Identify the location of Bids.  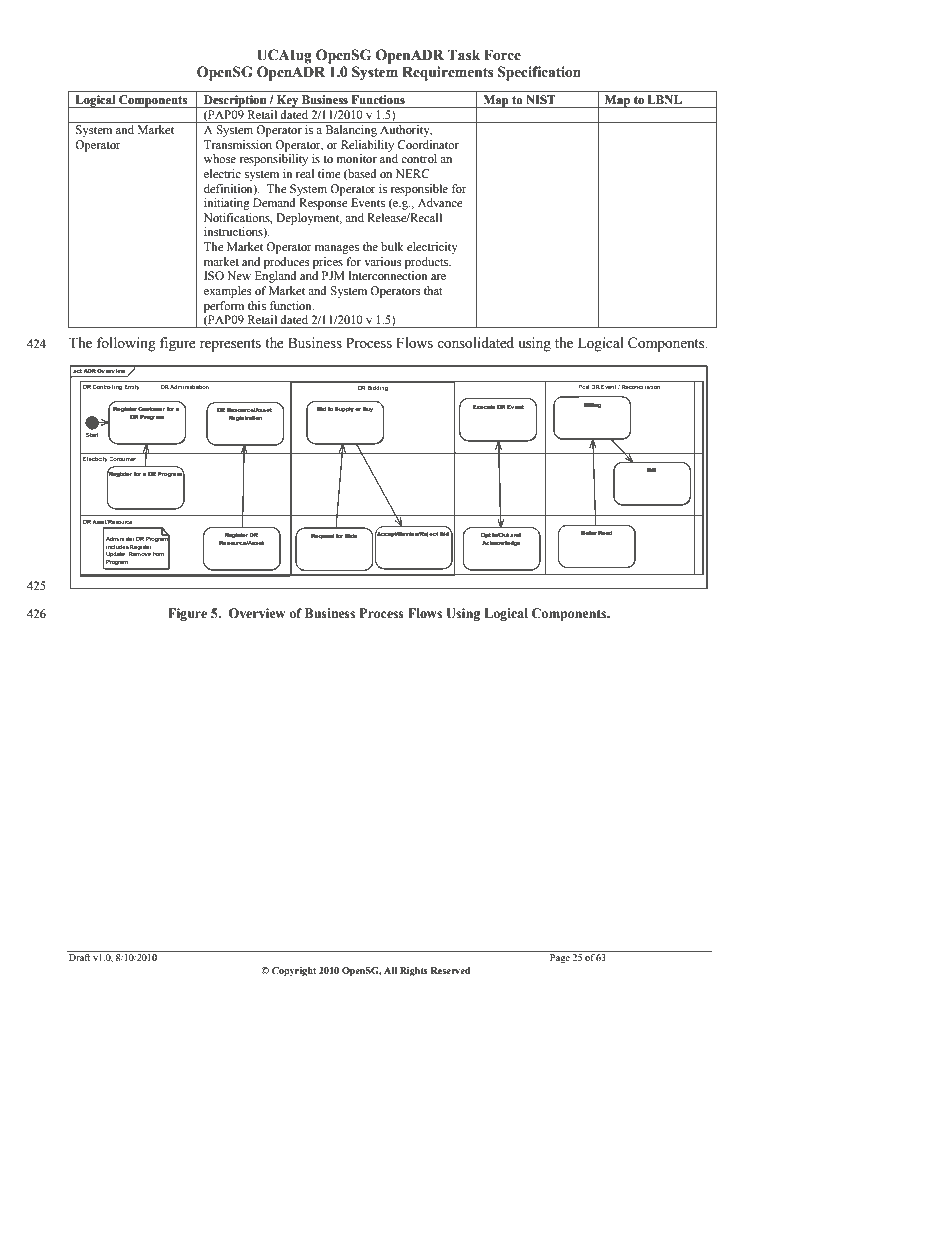
(351, 536).
